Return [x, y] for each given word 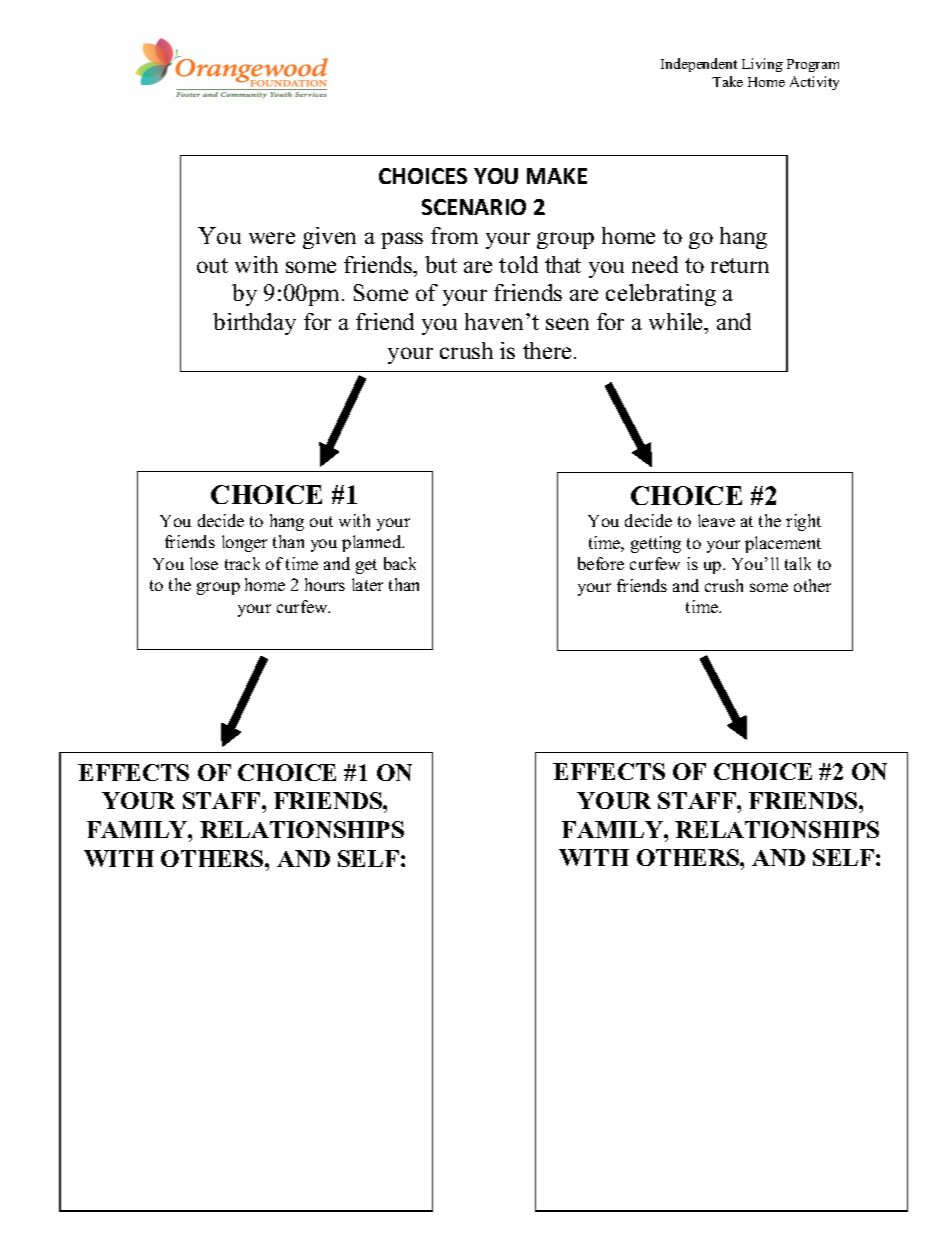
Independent [699, 65]
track [242, 563]
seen [567, 324]
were [272, 238]
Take [727, 81]
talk [798, 563]
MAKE [557, 176]
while [677, 321]
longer [244, 543]
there [547, 350]
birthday [254, 324]
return [740, 265]
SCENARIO [474, 207]
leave [716, 520]
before [601, 563]
